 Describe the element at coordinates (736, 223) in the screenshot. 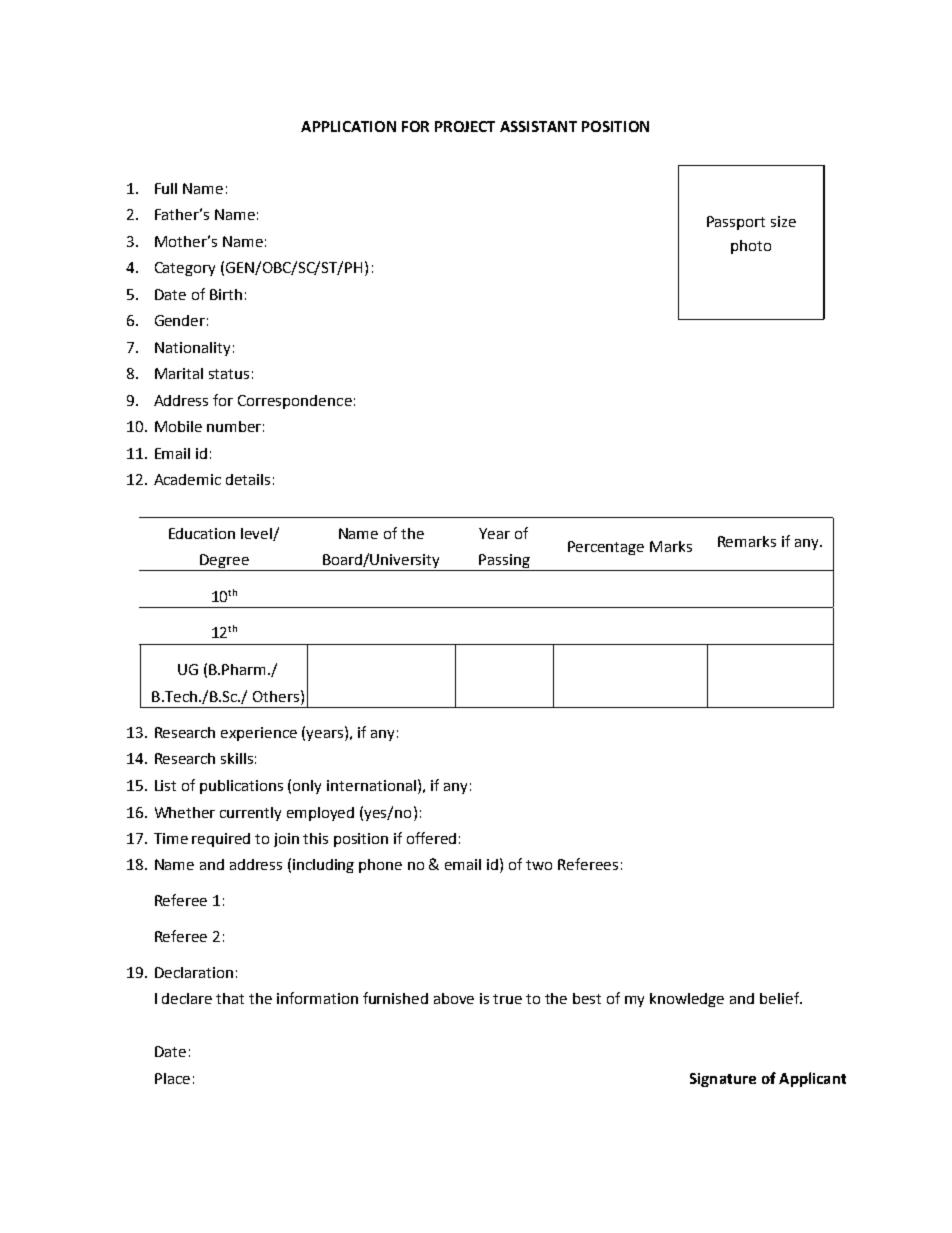

I see `Passport` at that location.
